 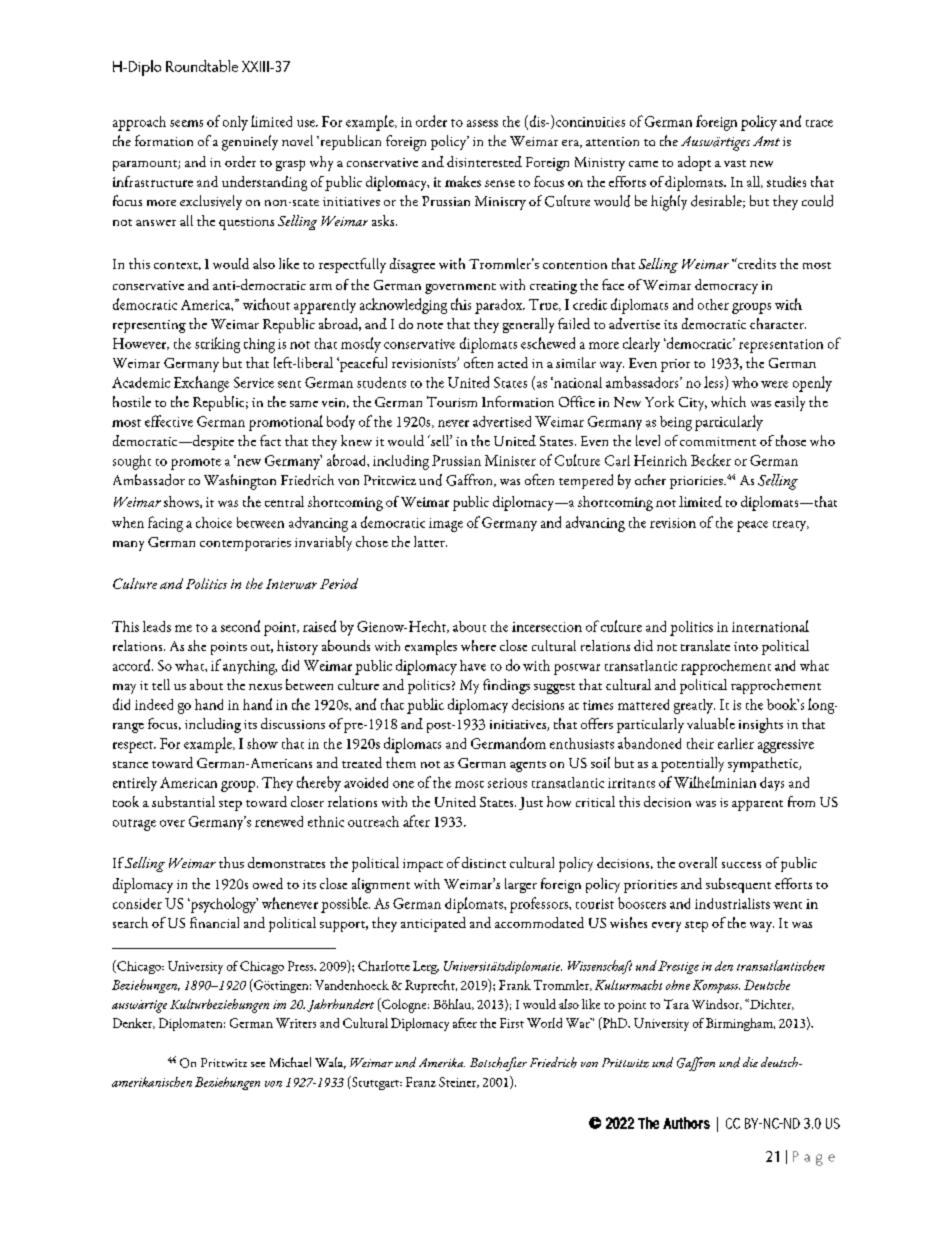 What do you see at coordinates (482, 123) in the page?
I see `assess` at bounding box center [482, 123].
